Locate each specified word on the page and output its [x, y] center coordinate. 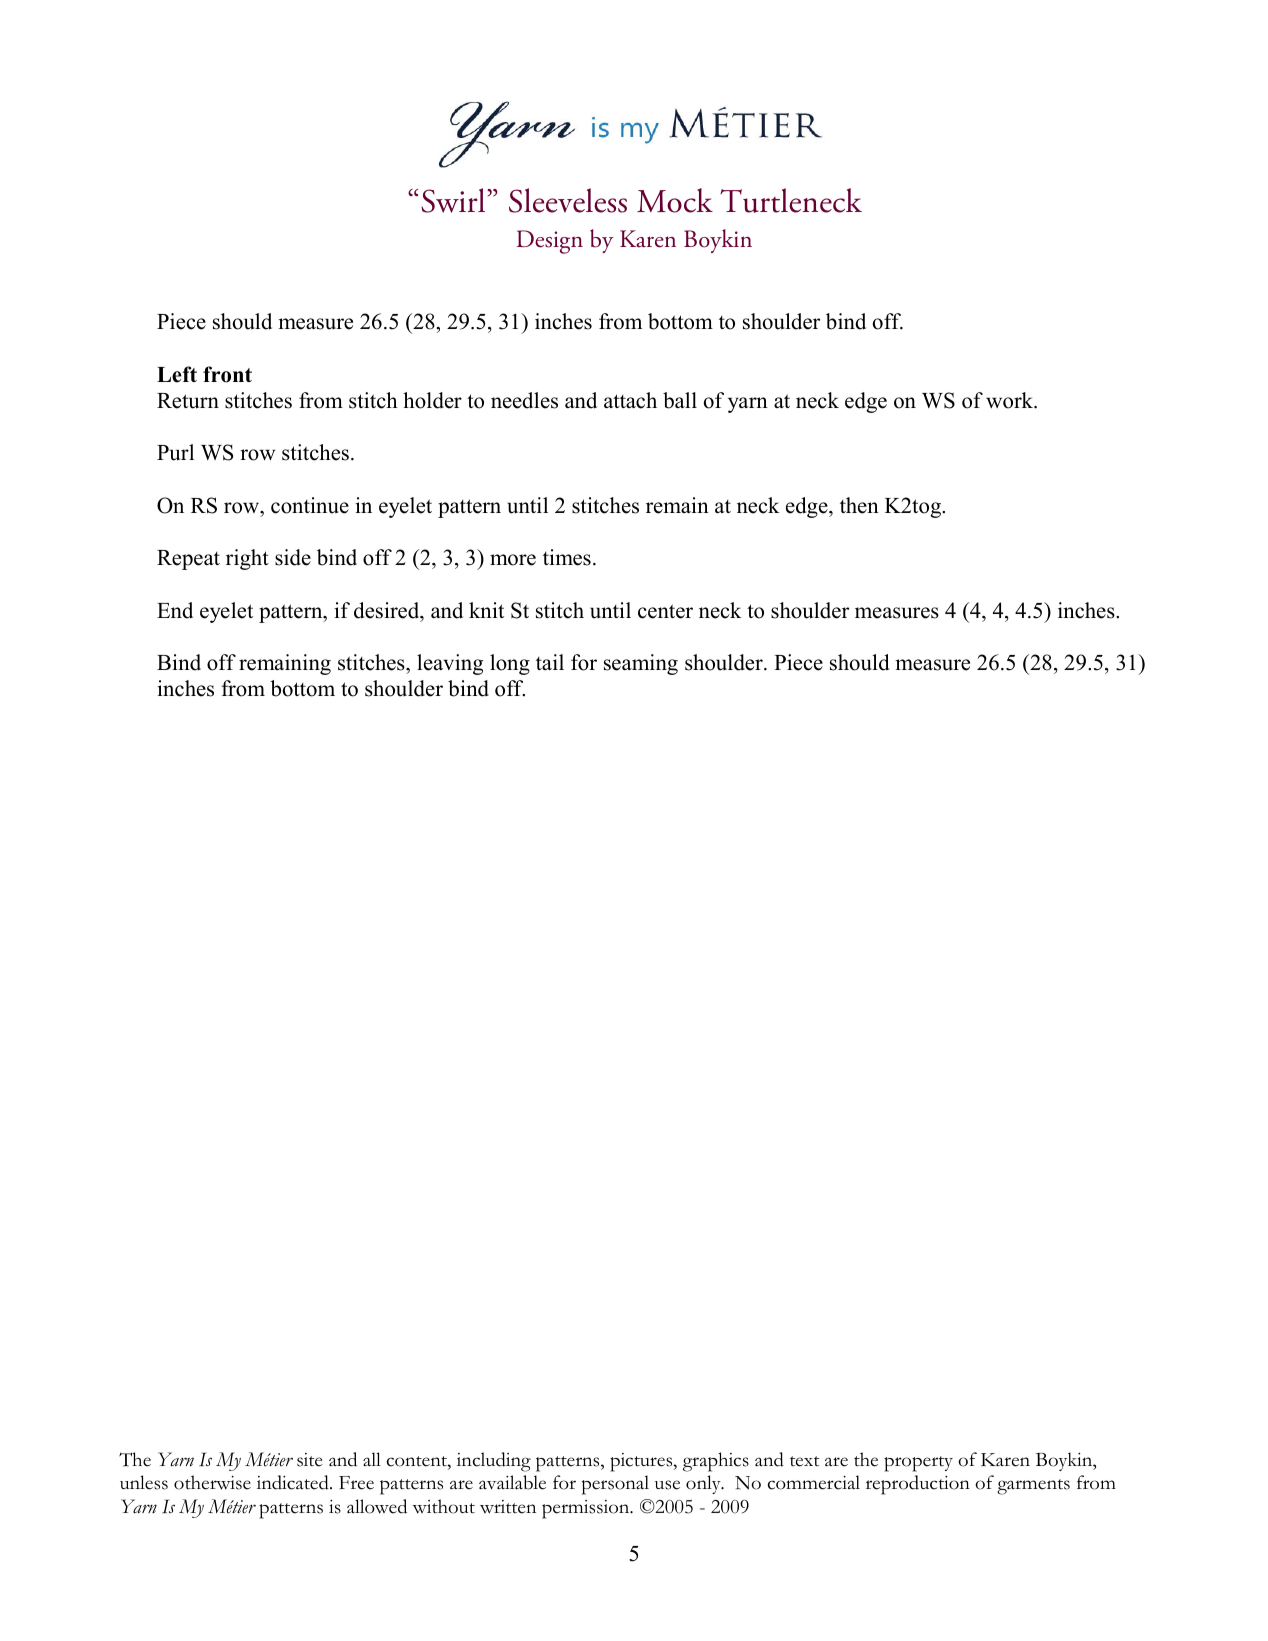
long [510, 664]
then [859, 505]
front [227, 374]
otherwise [212, 1482]
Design [549, 242]
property [918, 1464]
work [1011, 400]
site [310, 1460]
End [175, 610]
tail [550, 662]
